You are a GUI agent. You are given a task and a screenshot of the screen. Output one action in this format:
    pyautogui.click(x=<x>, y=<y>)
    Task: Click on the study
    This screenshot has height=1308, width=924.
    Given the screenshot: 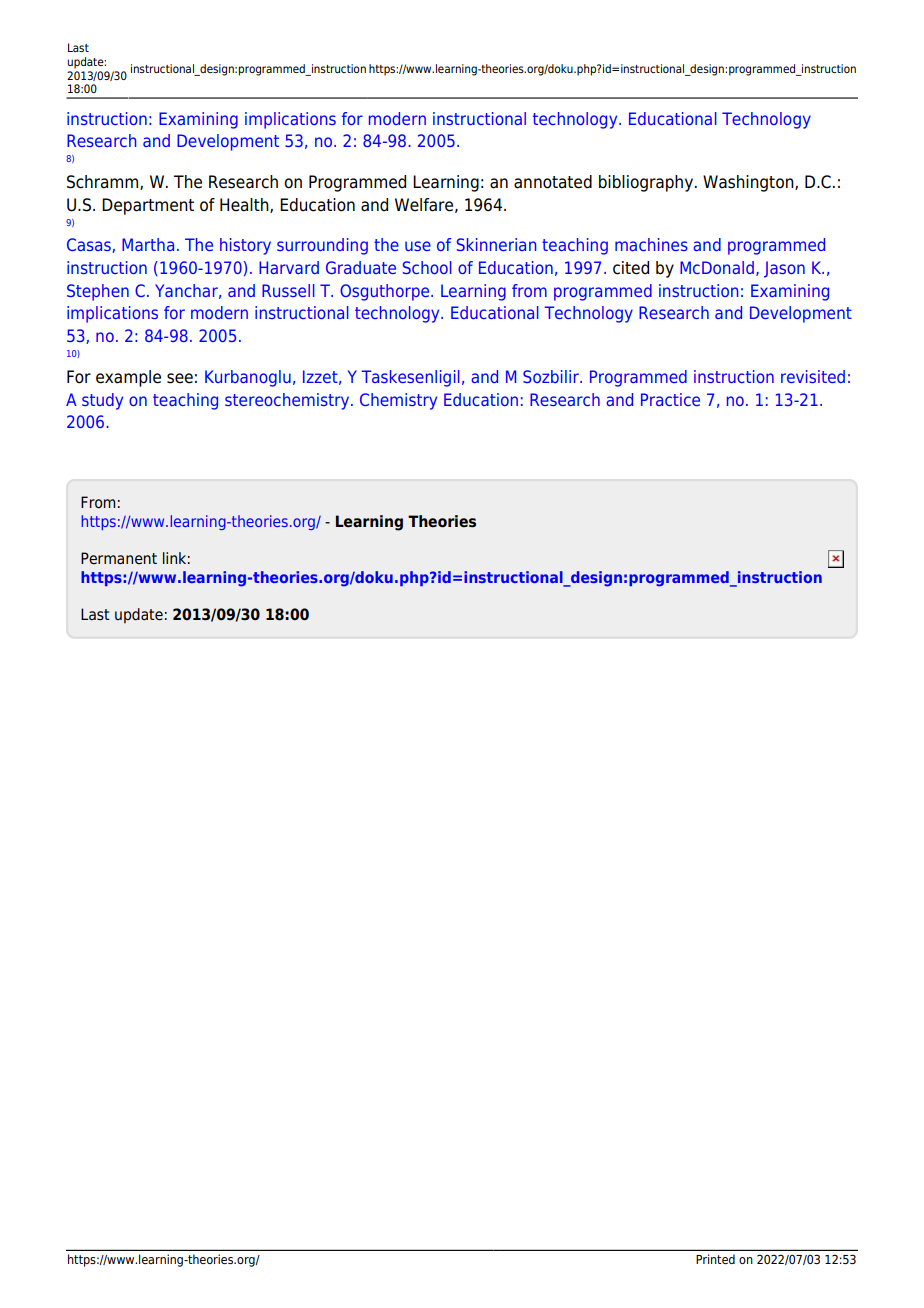 What is the action you would take?
    pyautogui.click(x=102, y=401)
